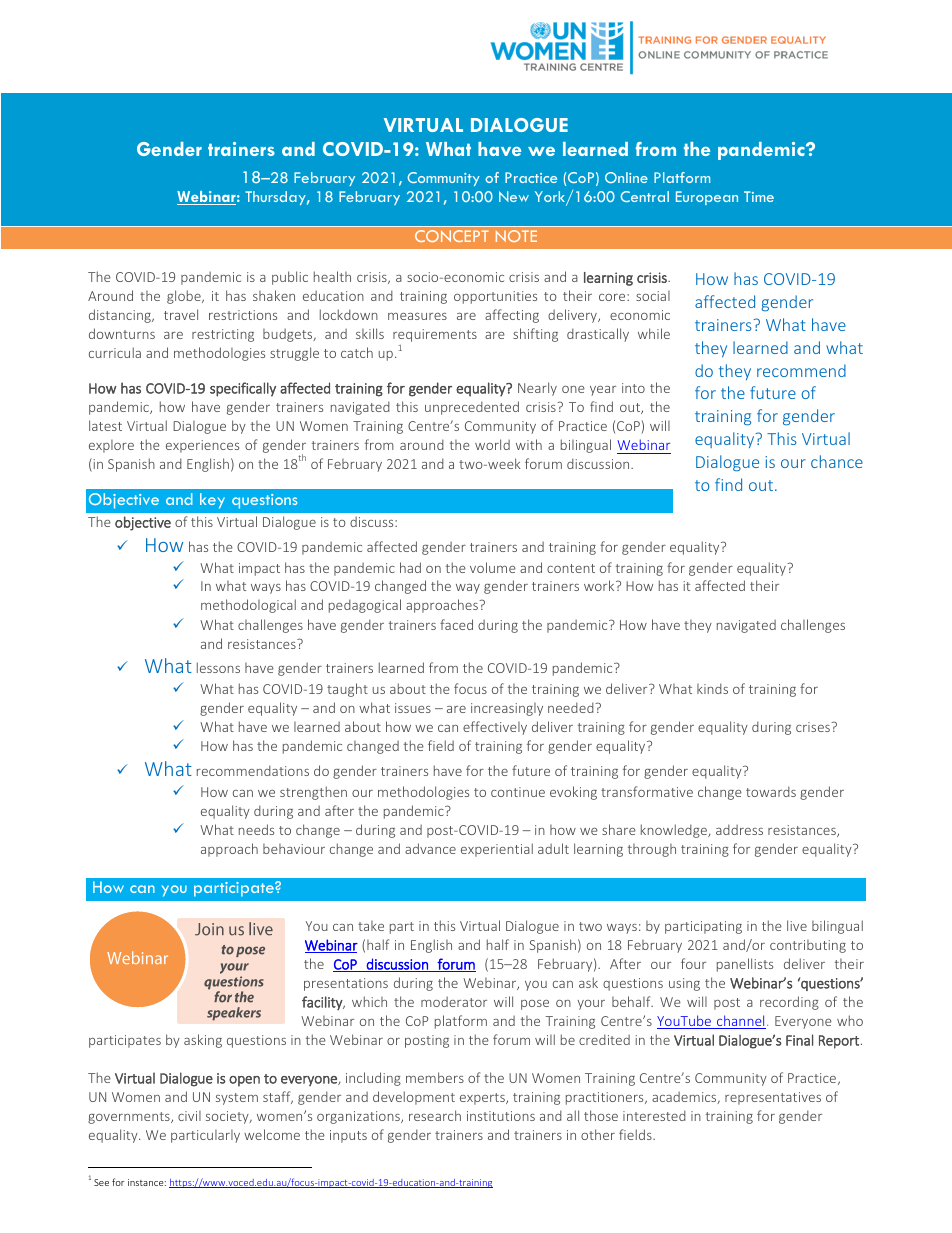  Describe the element at coordinates (248, 606) in the screenshot. I see `methodological` at that location.
